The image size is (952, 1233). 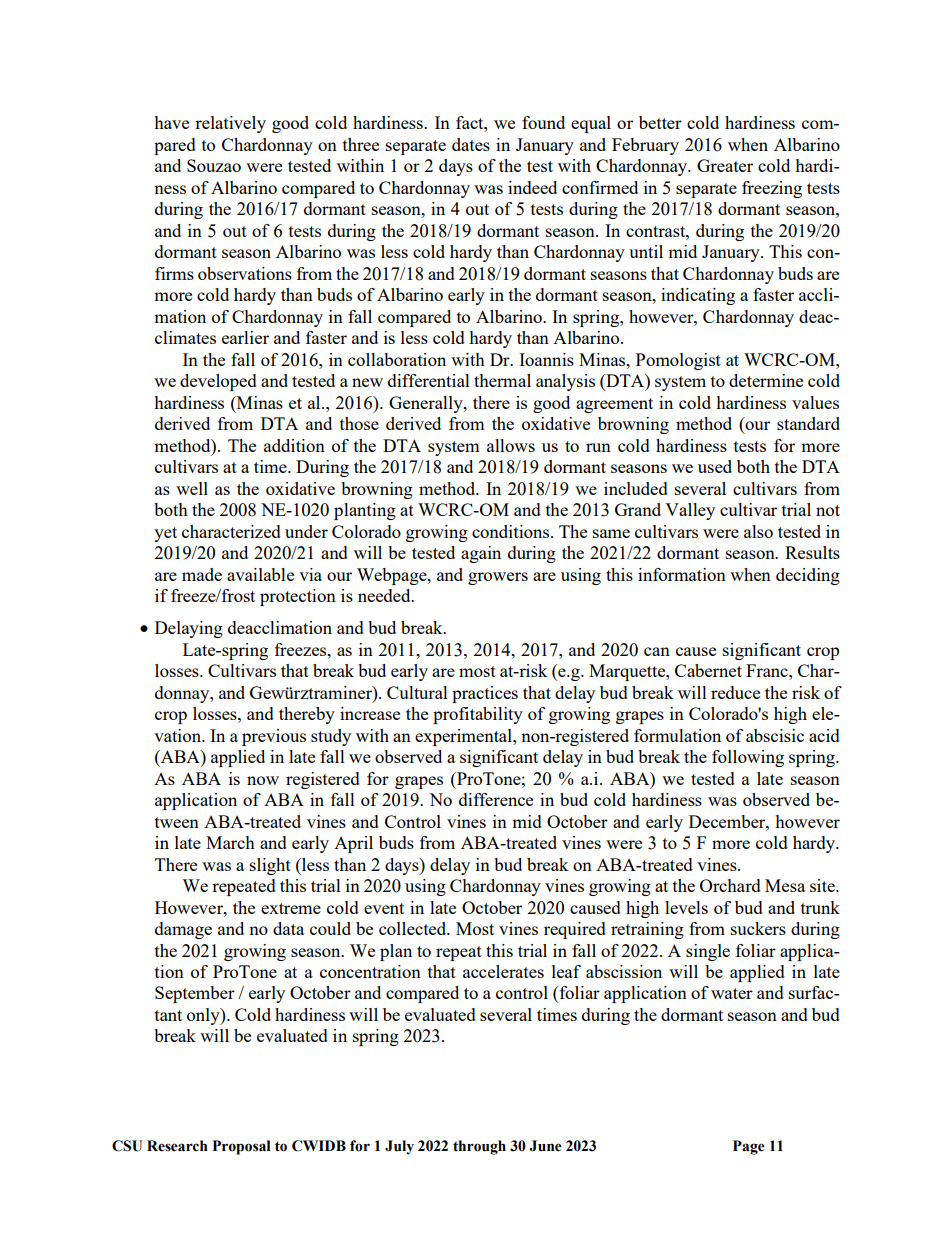 I want to click on through, so click(x=479, y=1147).
